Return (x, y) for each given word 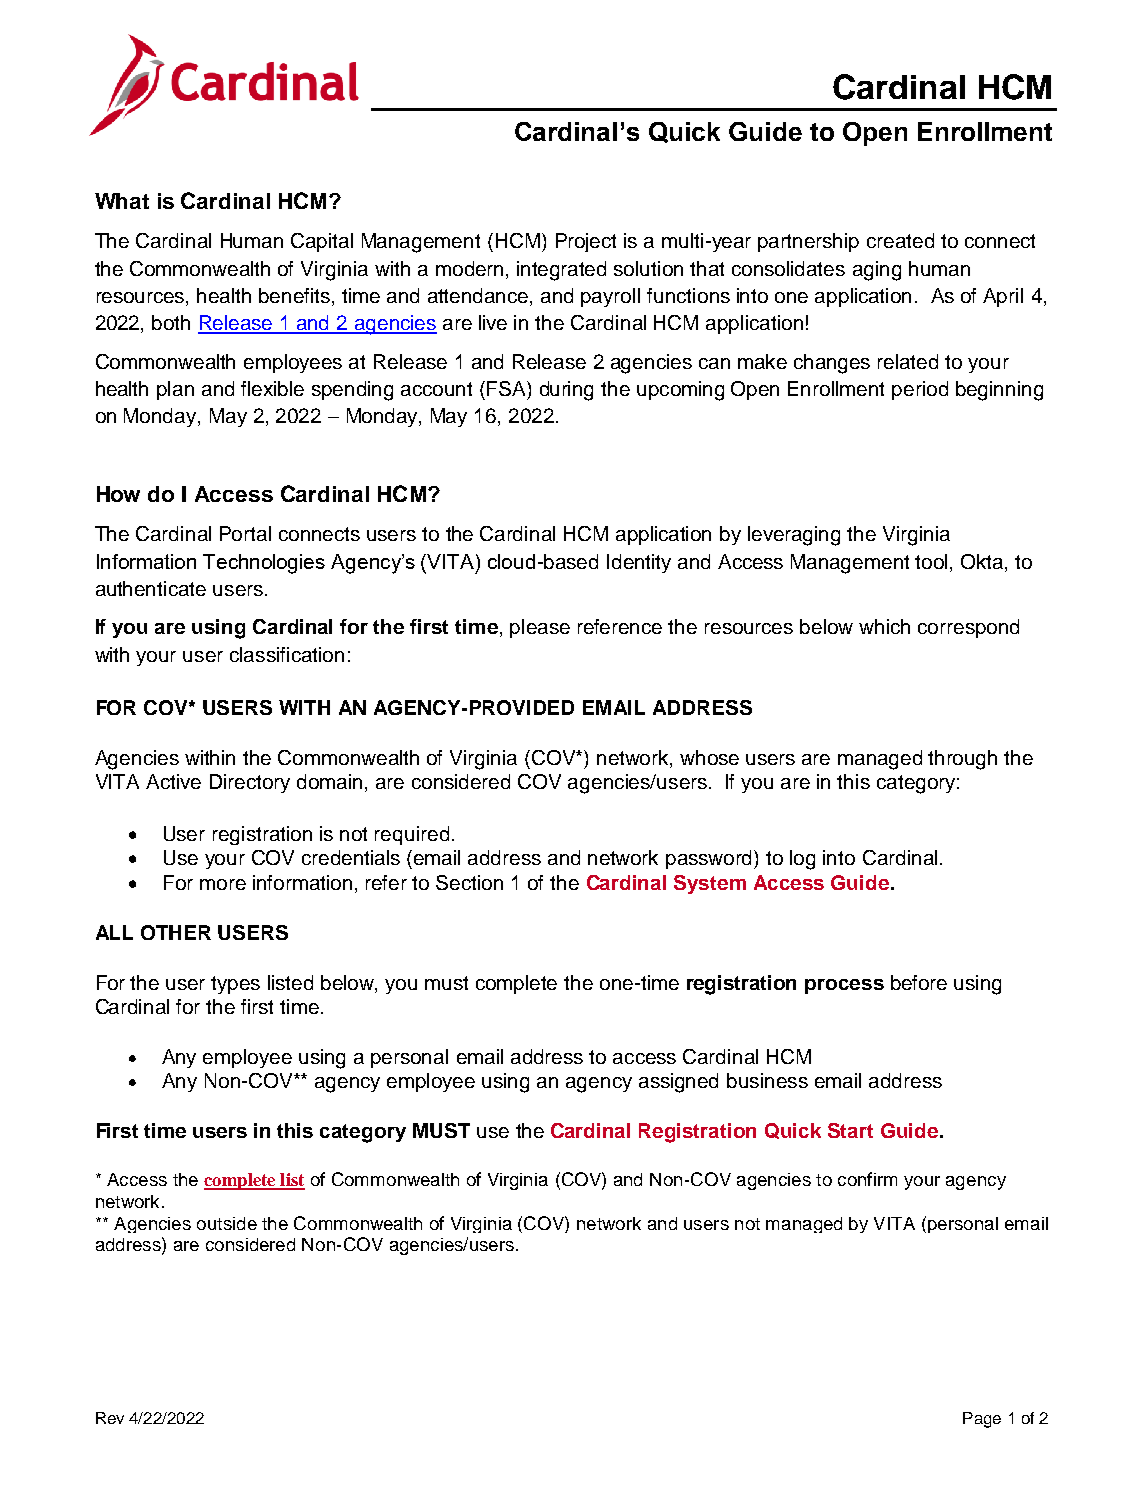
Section (469, 882)
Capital (322, 242)
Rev (110, 1418)
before (919, 982)
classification (287, 654)
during (566, 391)
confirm (867, 1179)
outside (227, 1223)
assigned (678, 1083)
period (920, 390)
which (884, 626)
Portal (245, 533)
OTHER (176, 932)
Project (586, 242)
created (900, 240)
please (540, 628)
